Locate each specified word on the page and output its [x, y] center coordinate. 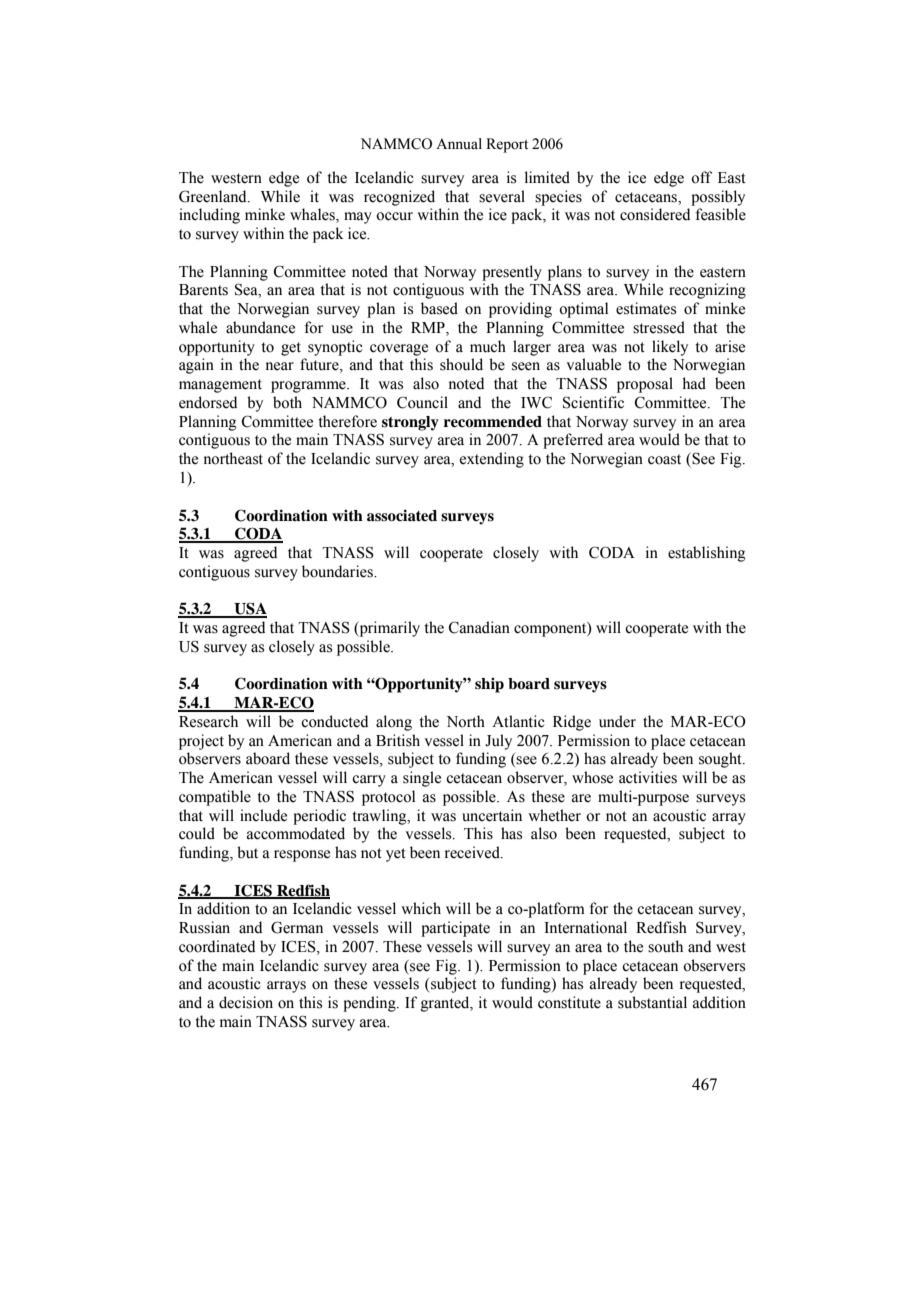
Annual [459, 143]
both [287, 402]
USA [249, 609]
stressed [659, 327]
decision [246, 1002]
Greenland [214, 196]
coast [664, 459]
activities [648, 777]
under [617, 721]
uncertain [492, 815]
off [701, 177]
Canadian [479, 627]
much [488, 346]
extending [492, 460]
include [263, 815]
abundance [260, 327]
